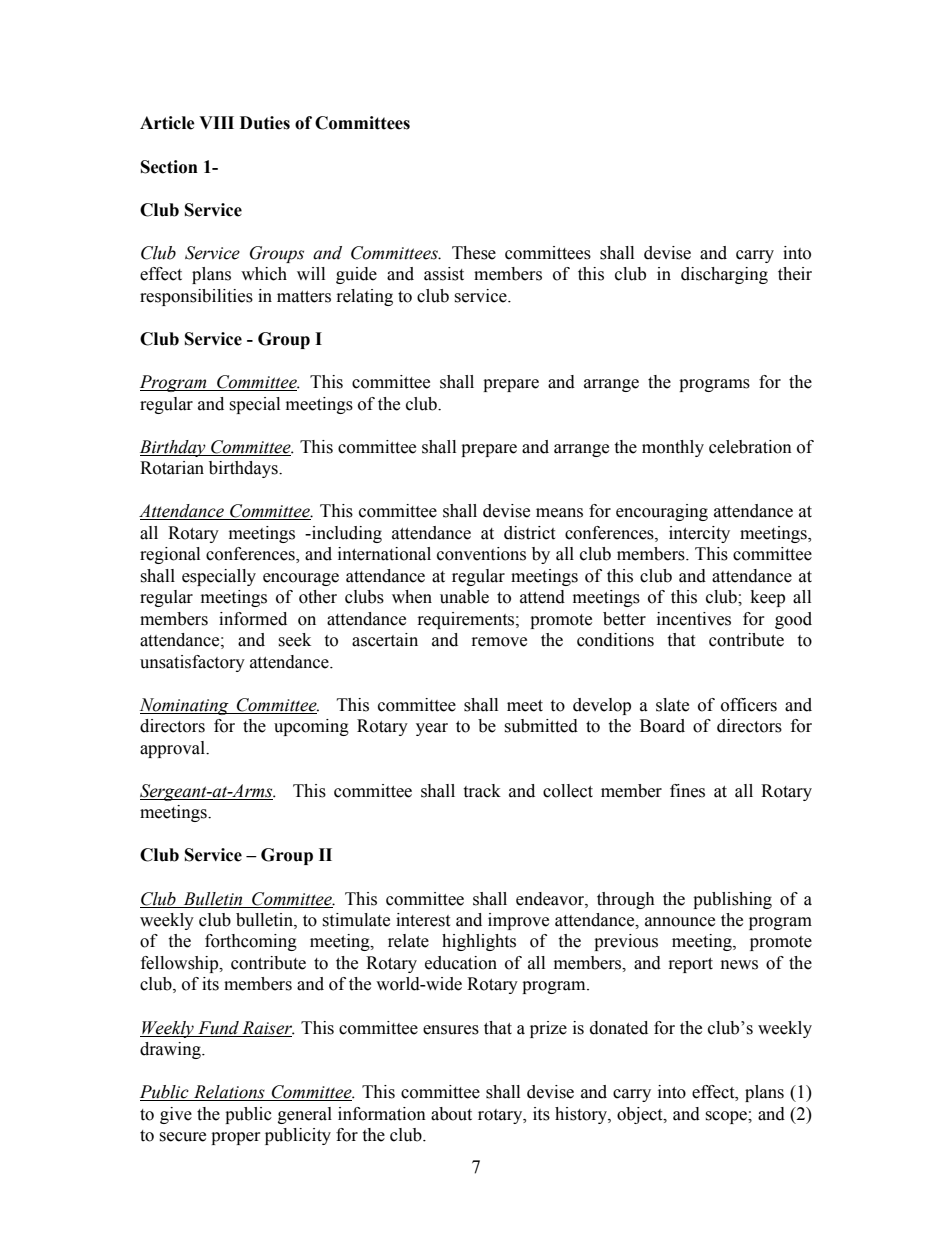  Describe the element at coordinates (229, 1093) in the screenshot. I see `Relations` at that location.
